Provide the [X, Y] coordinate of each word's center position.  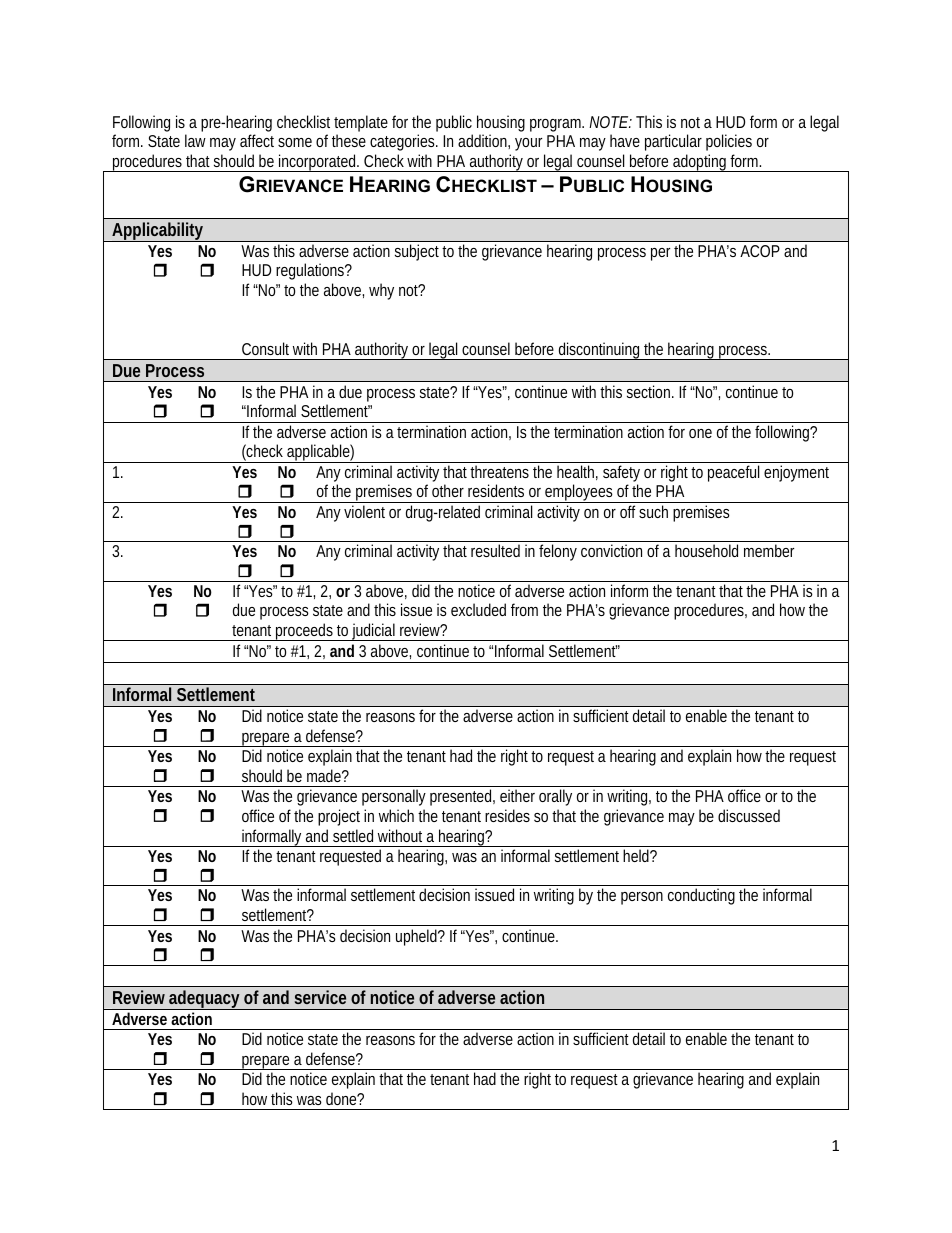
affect [257, 140]
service [320, 997]
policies [729, 142]
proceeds [305, 632]
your [528, 144]
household [706, 550]
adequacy [205, 1000]
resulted [495, 550]
